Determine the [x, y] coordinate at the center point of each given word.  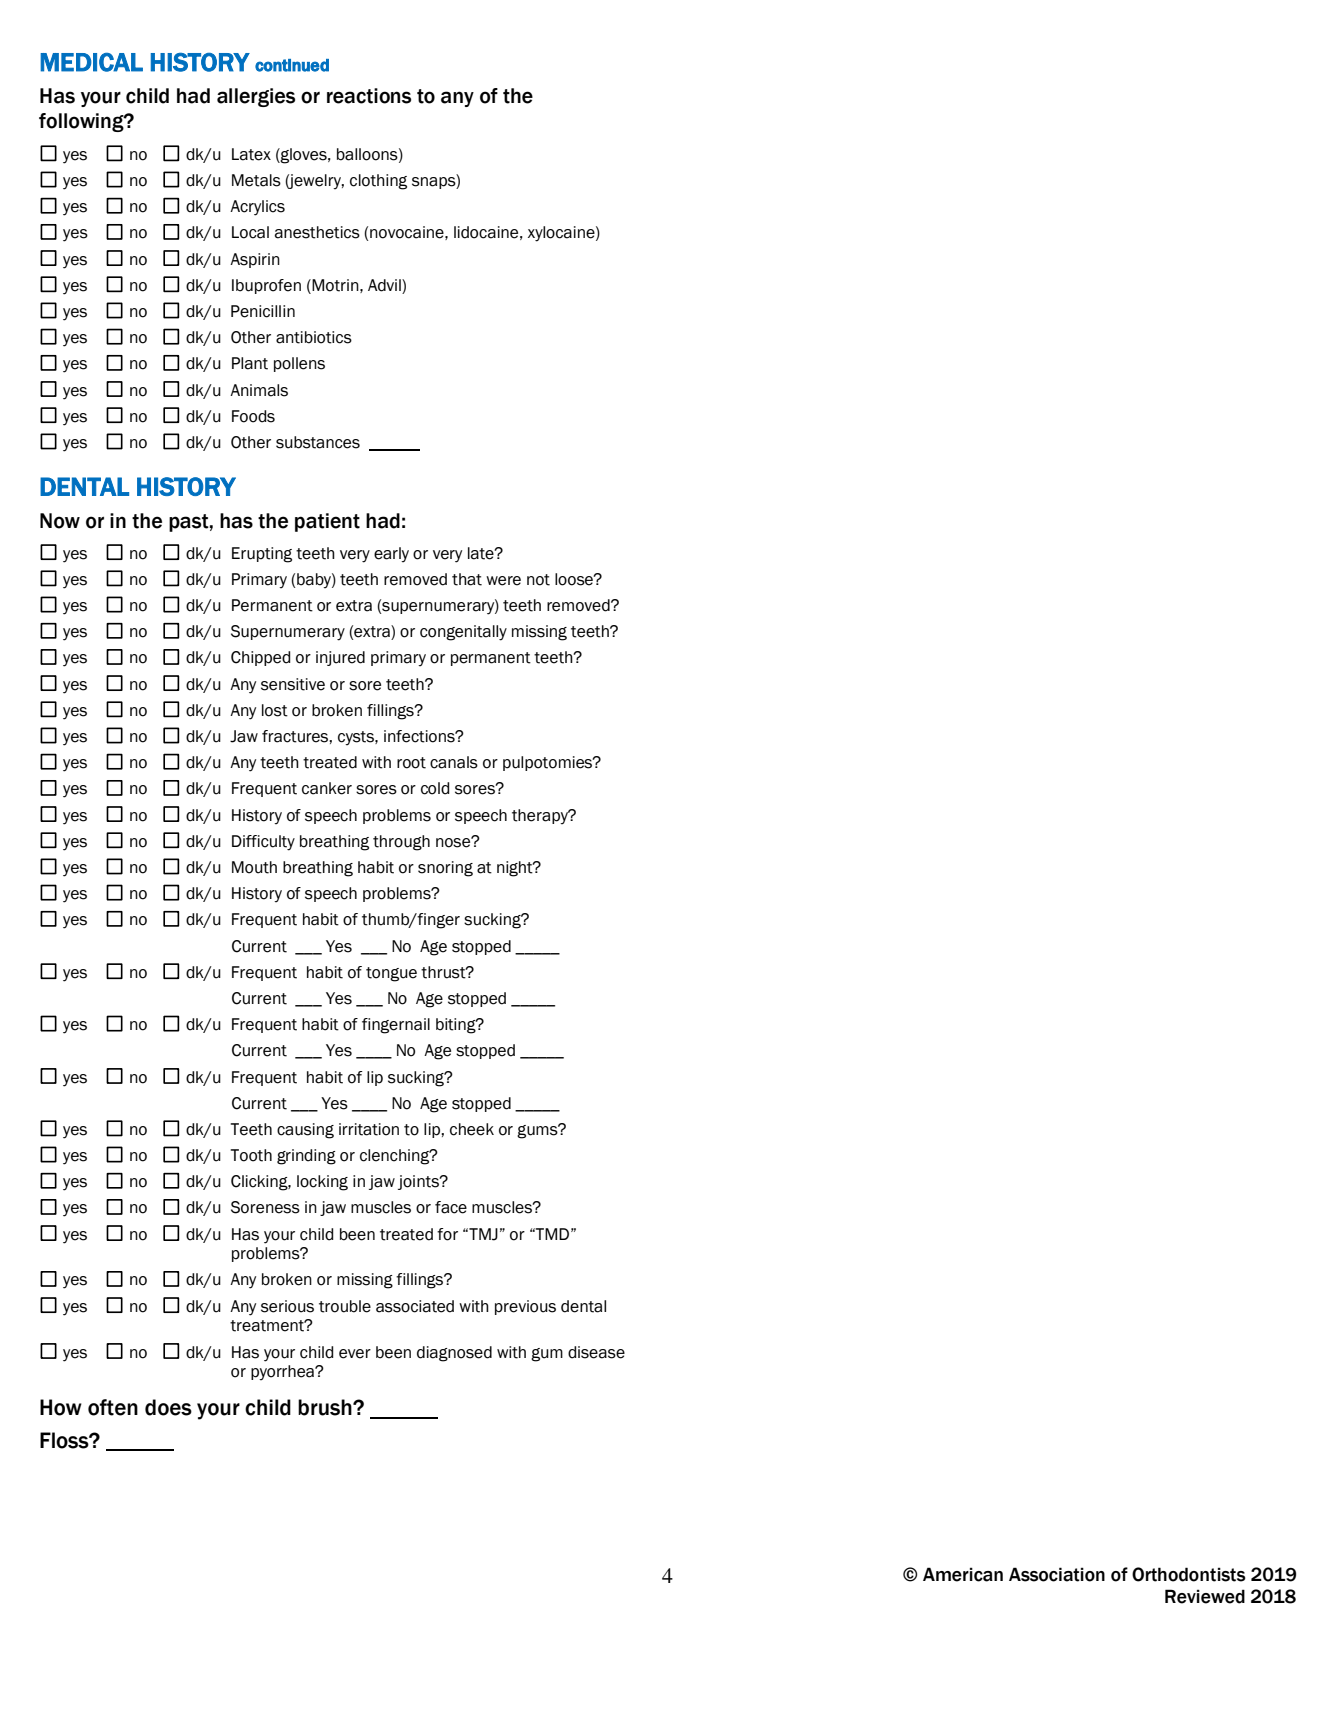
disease [596, 1352]
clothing [378, 182]
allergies [256, 97]
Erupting [262, 555]
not [538, 580]
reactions [369, 96]
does [168, 1407]
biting [457, 1026]
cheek [472, 1129]
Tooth [251, 1155]
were [503, 581]
